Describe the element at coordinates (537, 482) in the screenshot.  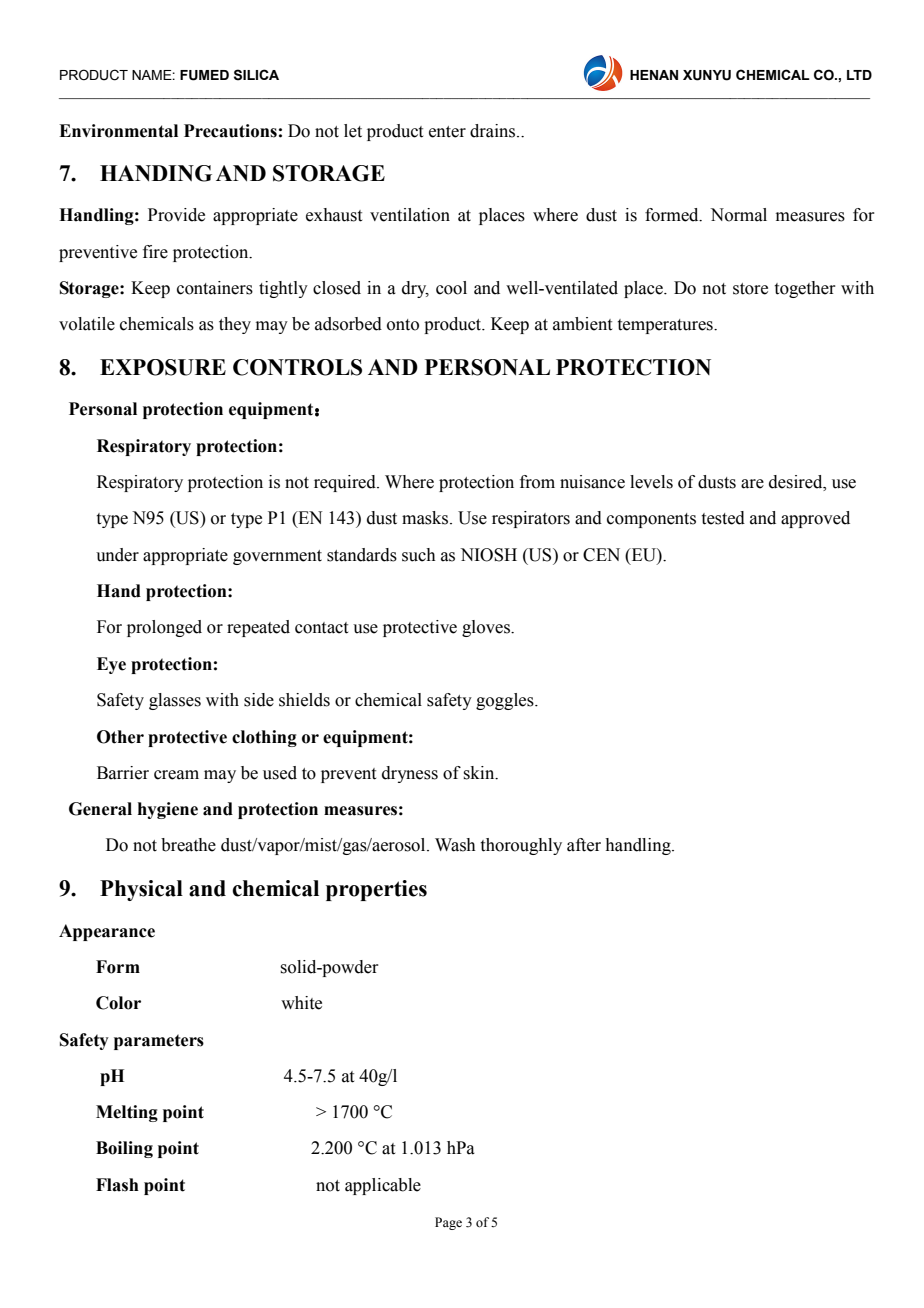
I see `from` at that location.
